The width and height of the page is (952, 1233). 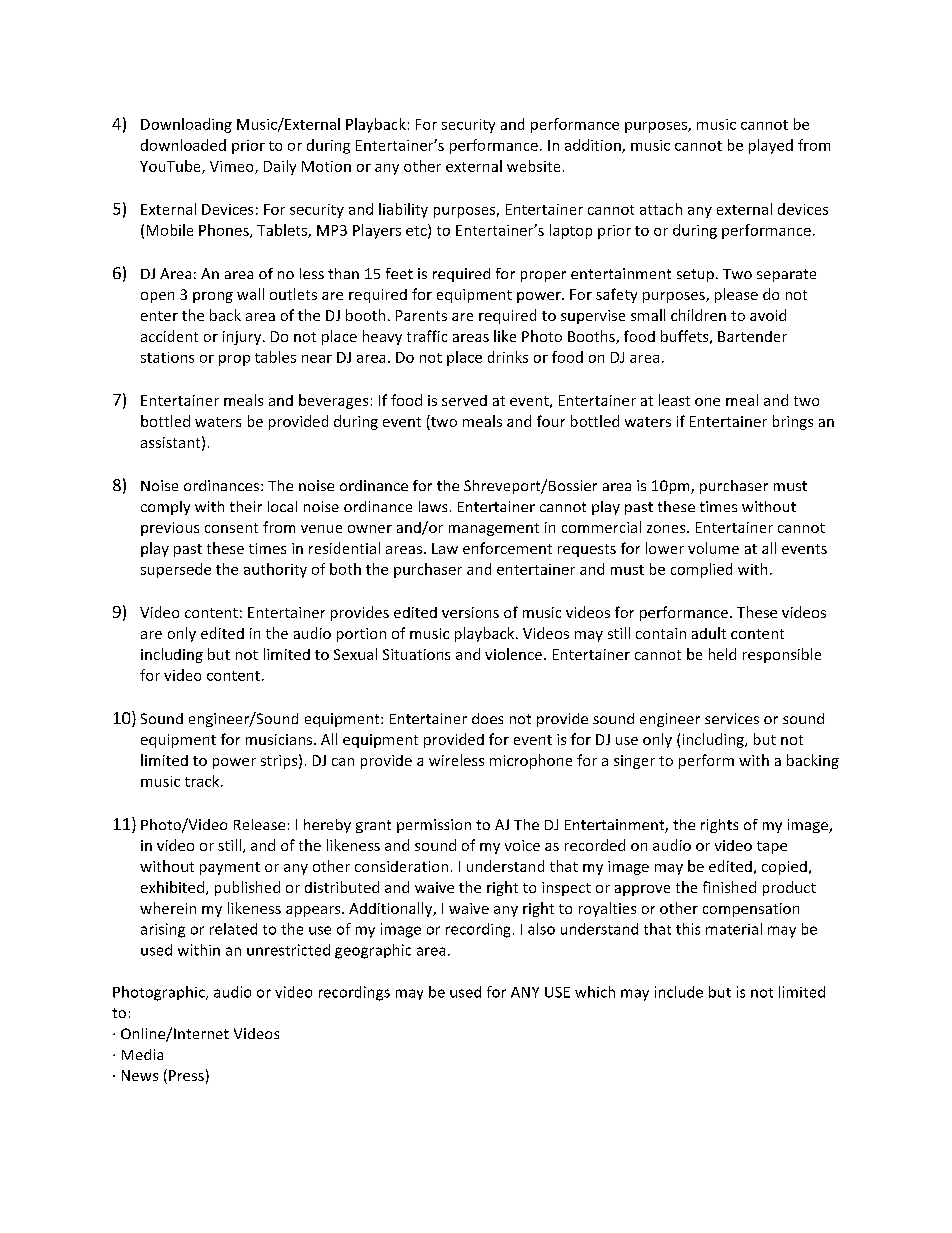 I want to click on track, so click(x=203, y=781).
